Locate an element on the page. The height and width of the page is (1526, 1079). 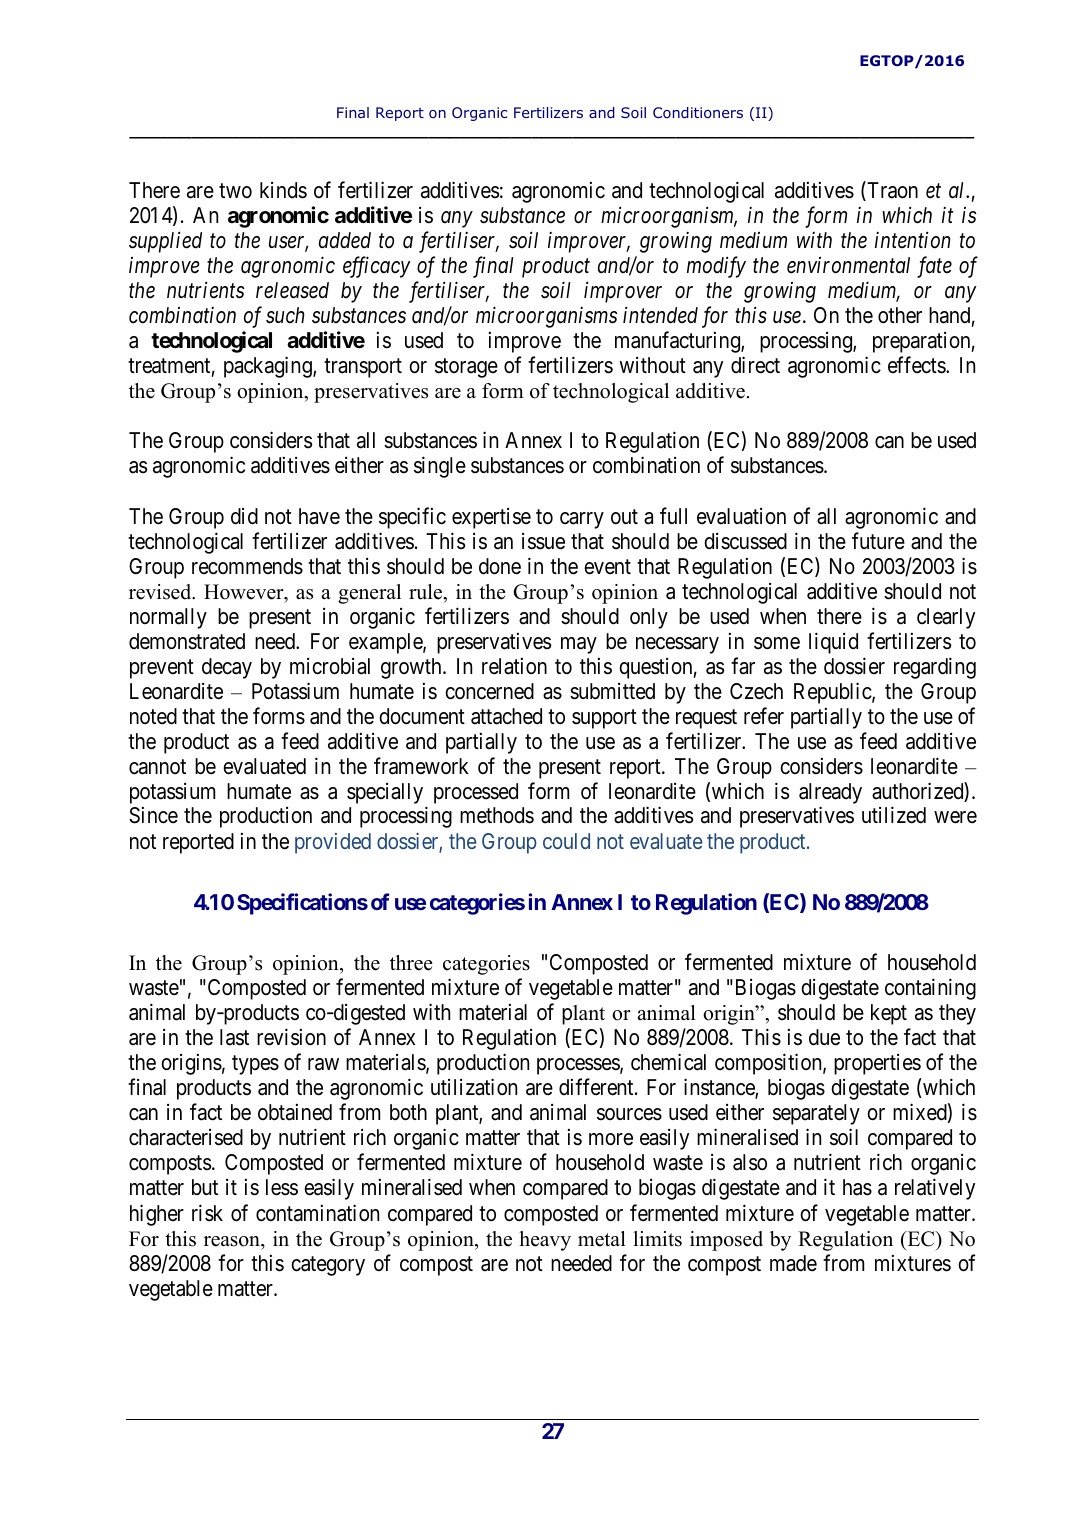
two is located at coordinates (235, 191).
